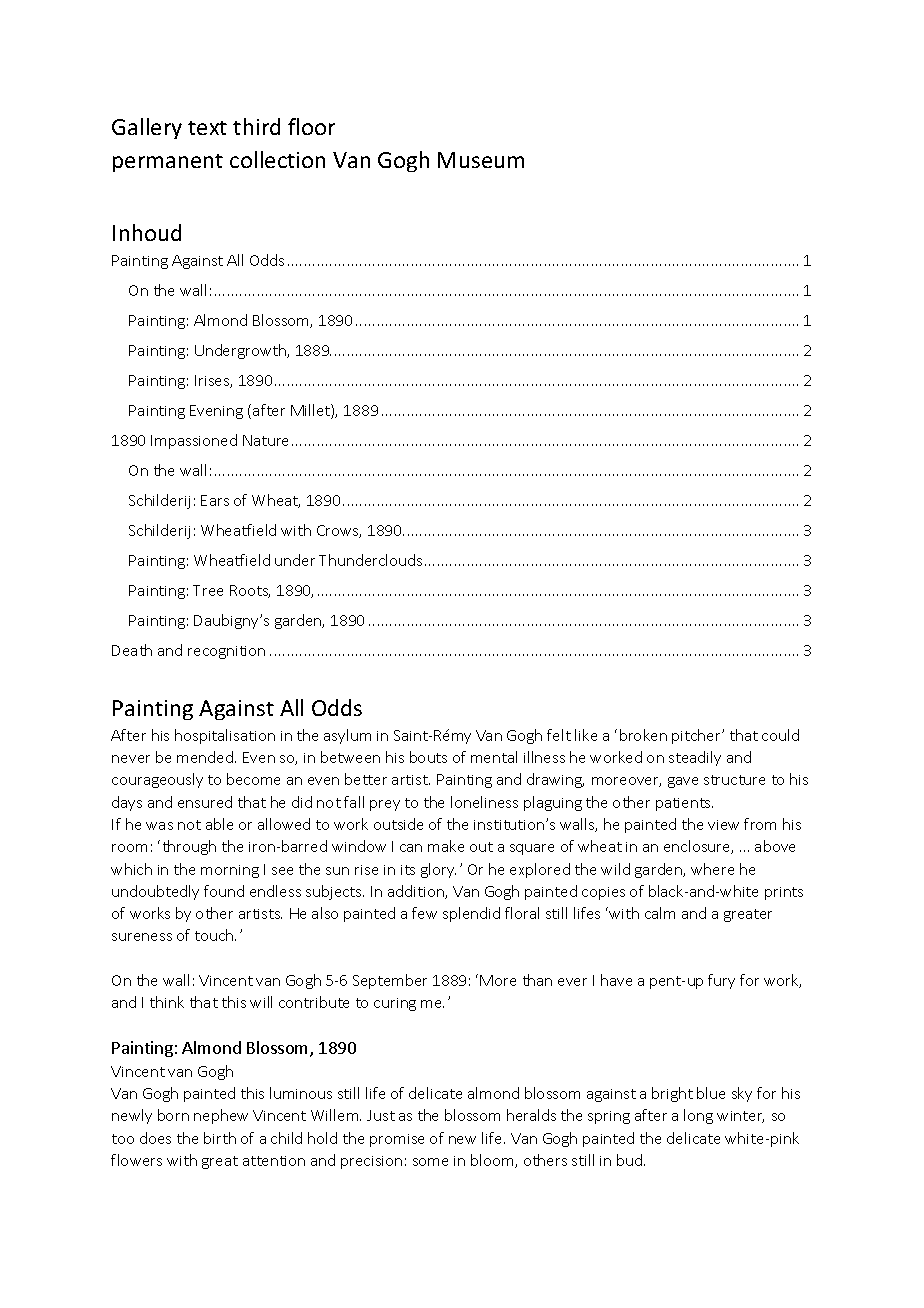 The height and width of the image is (1308, 924). Describe the element at coordinates (168, 163) in the image. I see `permanent` at that location.
